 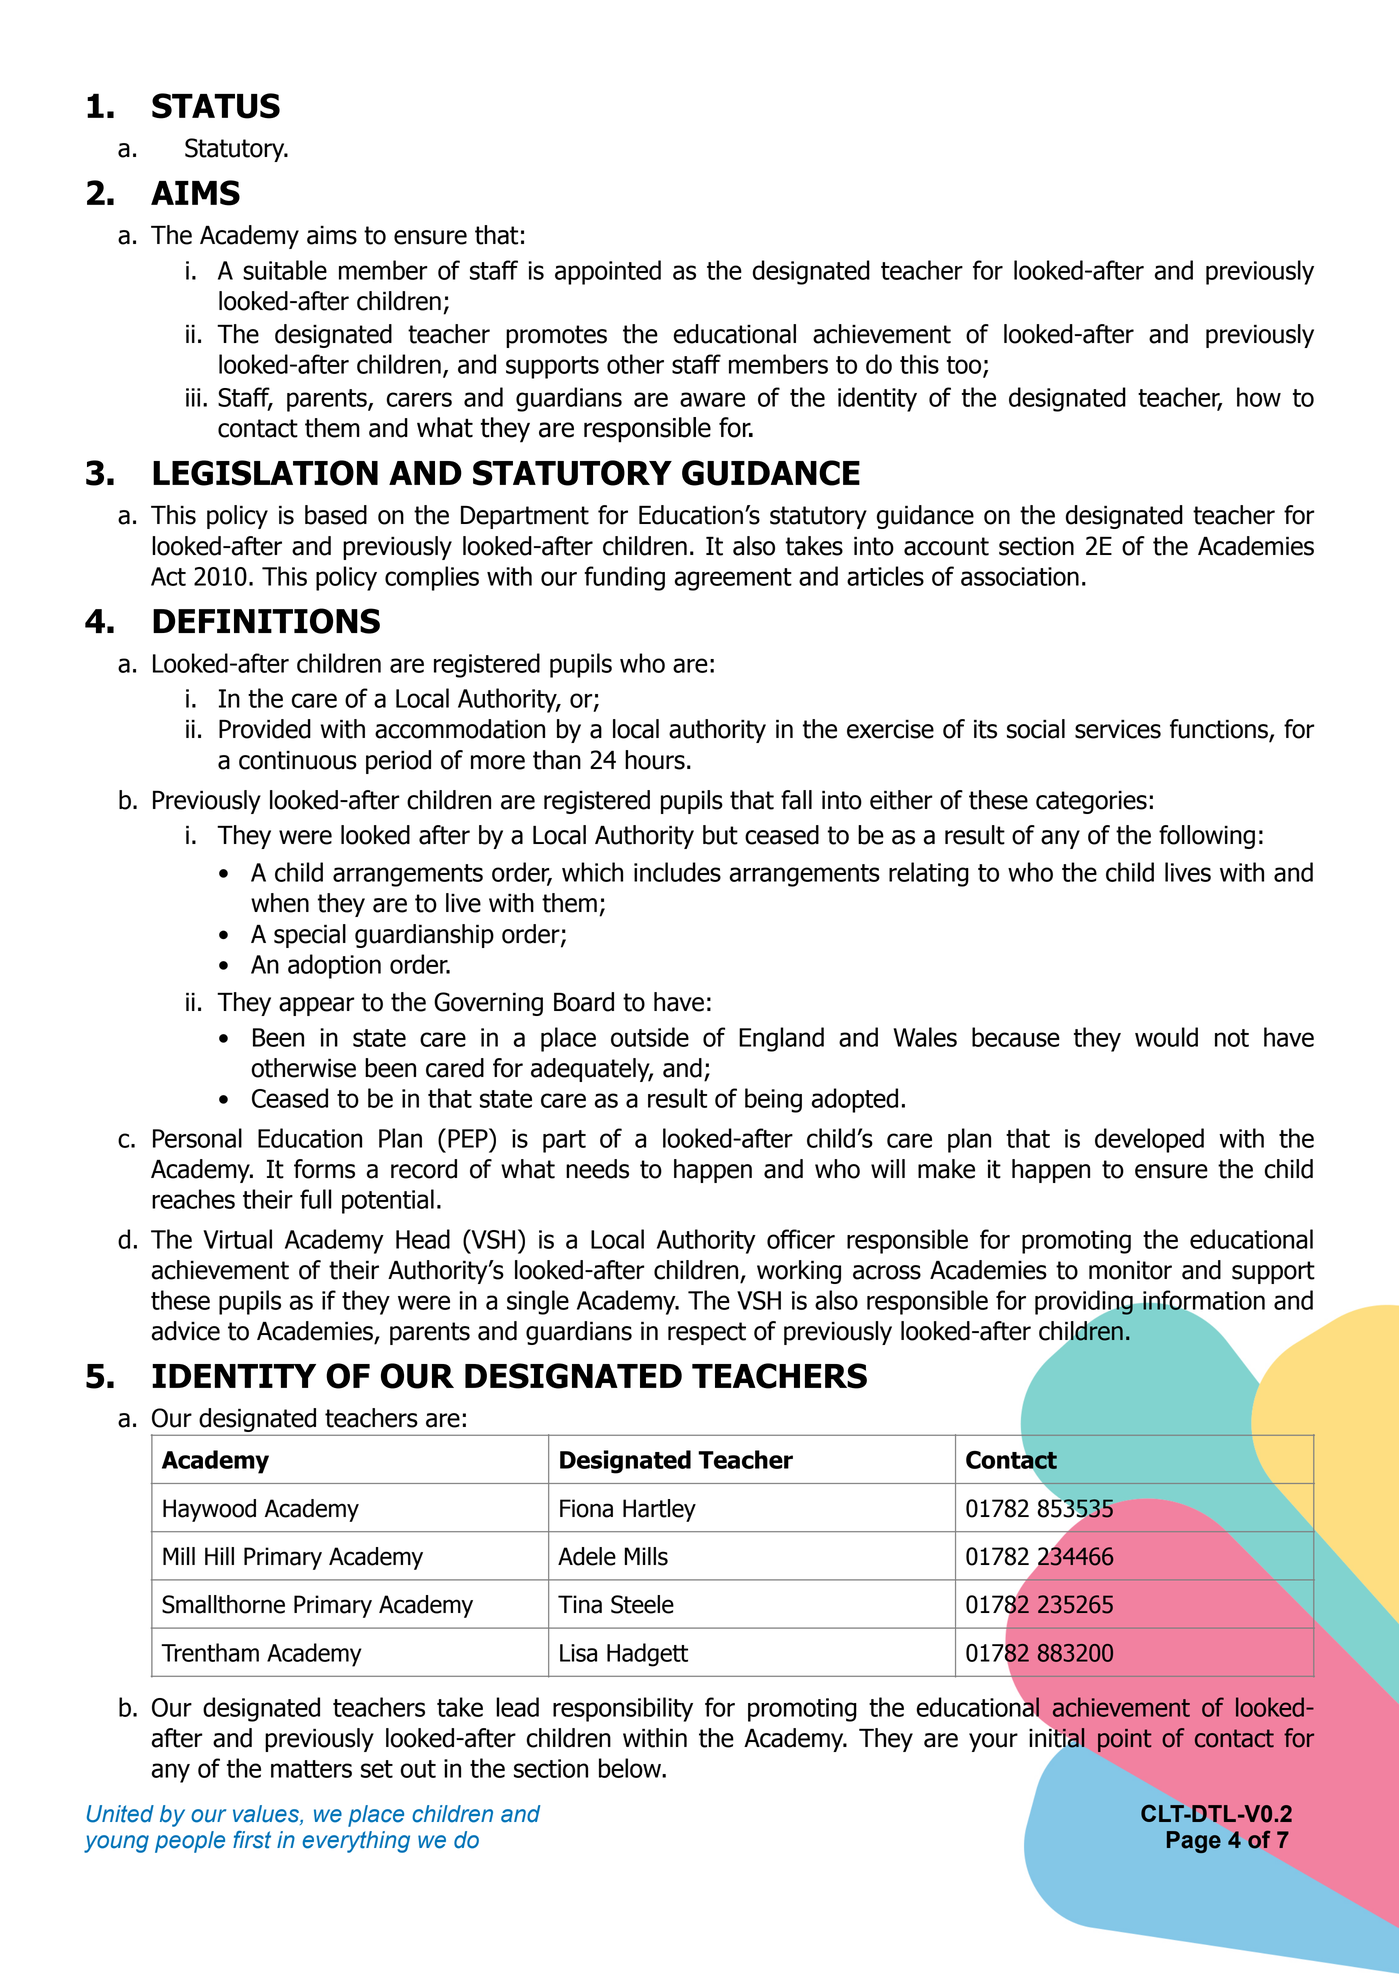 What do you see at coordinates (965, 366) in the screenshot?
I see `too` at bounding box center [965, 366].
